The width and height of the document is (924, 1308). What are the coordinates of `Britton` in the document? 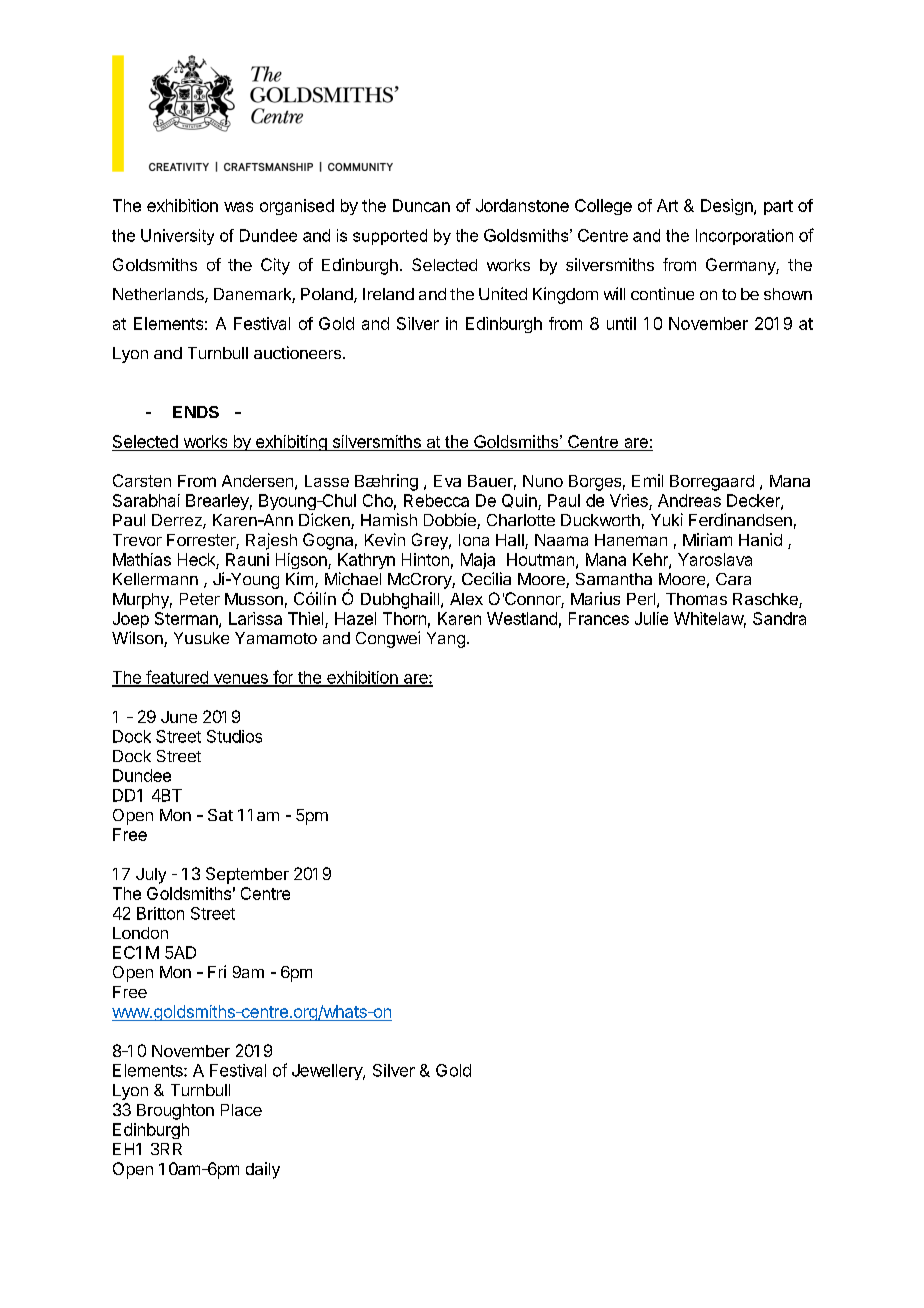 It's located at (160, 913).
